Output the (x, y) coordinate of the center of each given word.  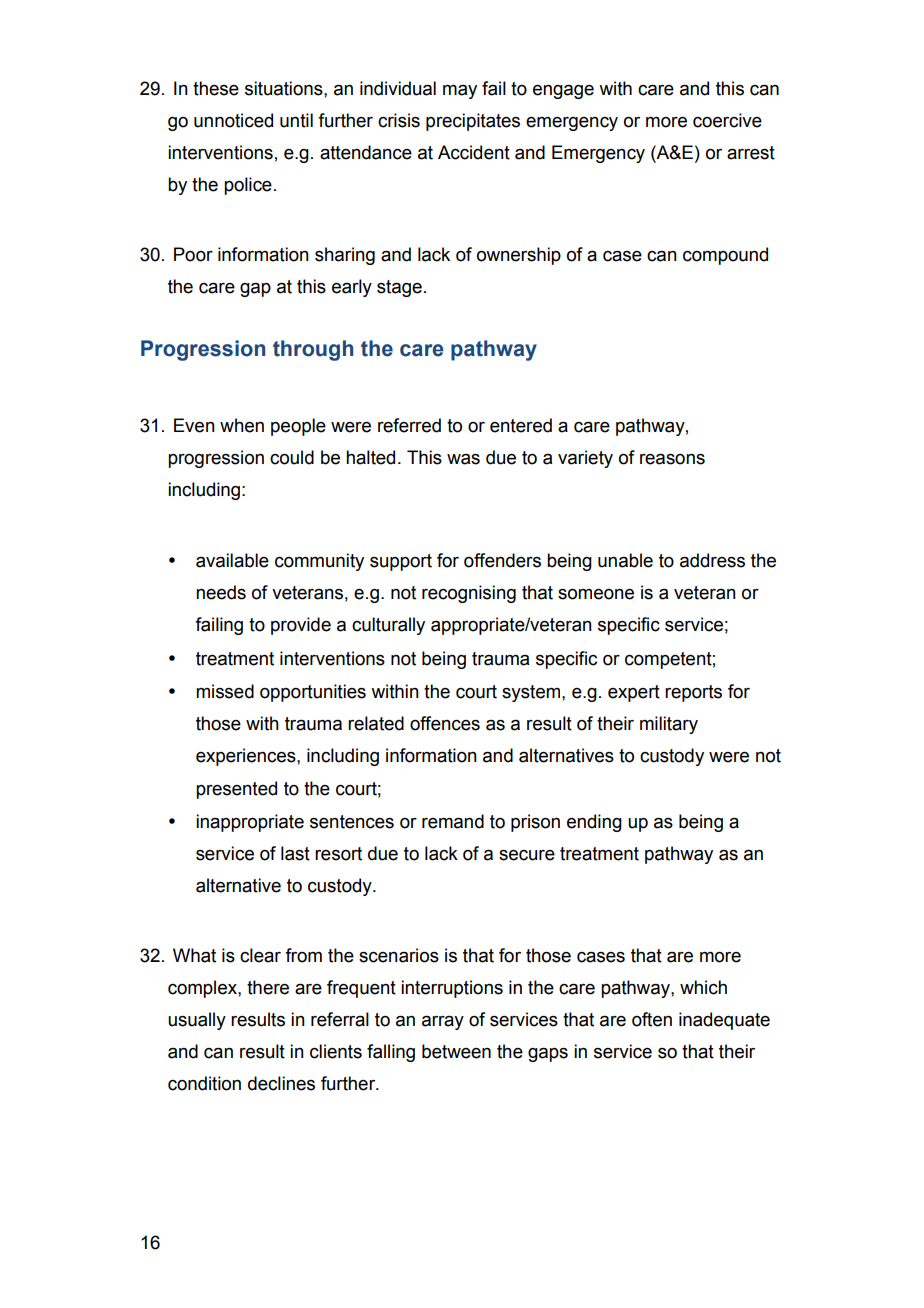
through (313, 350)
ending (594, 823)
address (712, 560)
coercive (727, 120)
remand (453, 821)
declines (281, 1083)
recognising (469, 594)
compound (725, 256)
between (456, 1051)
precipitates (473, 122)
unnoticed (233, 120)
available (232, 560)
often (652, 1019)
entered (521, 425)
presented (236, 790)
